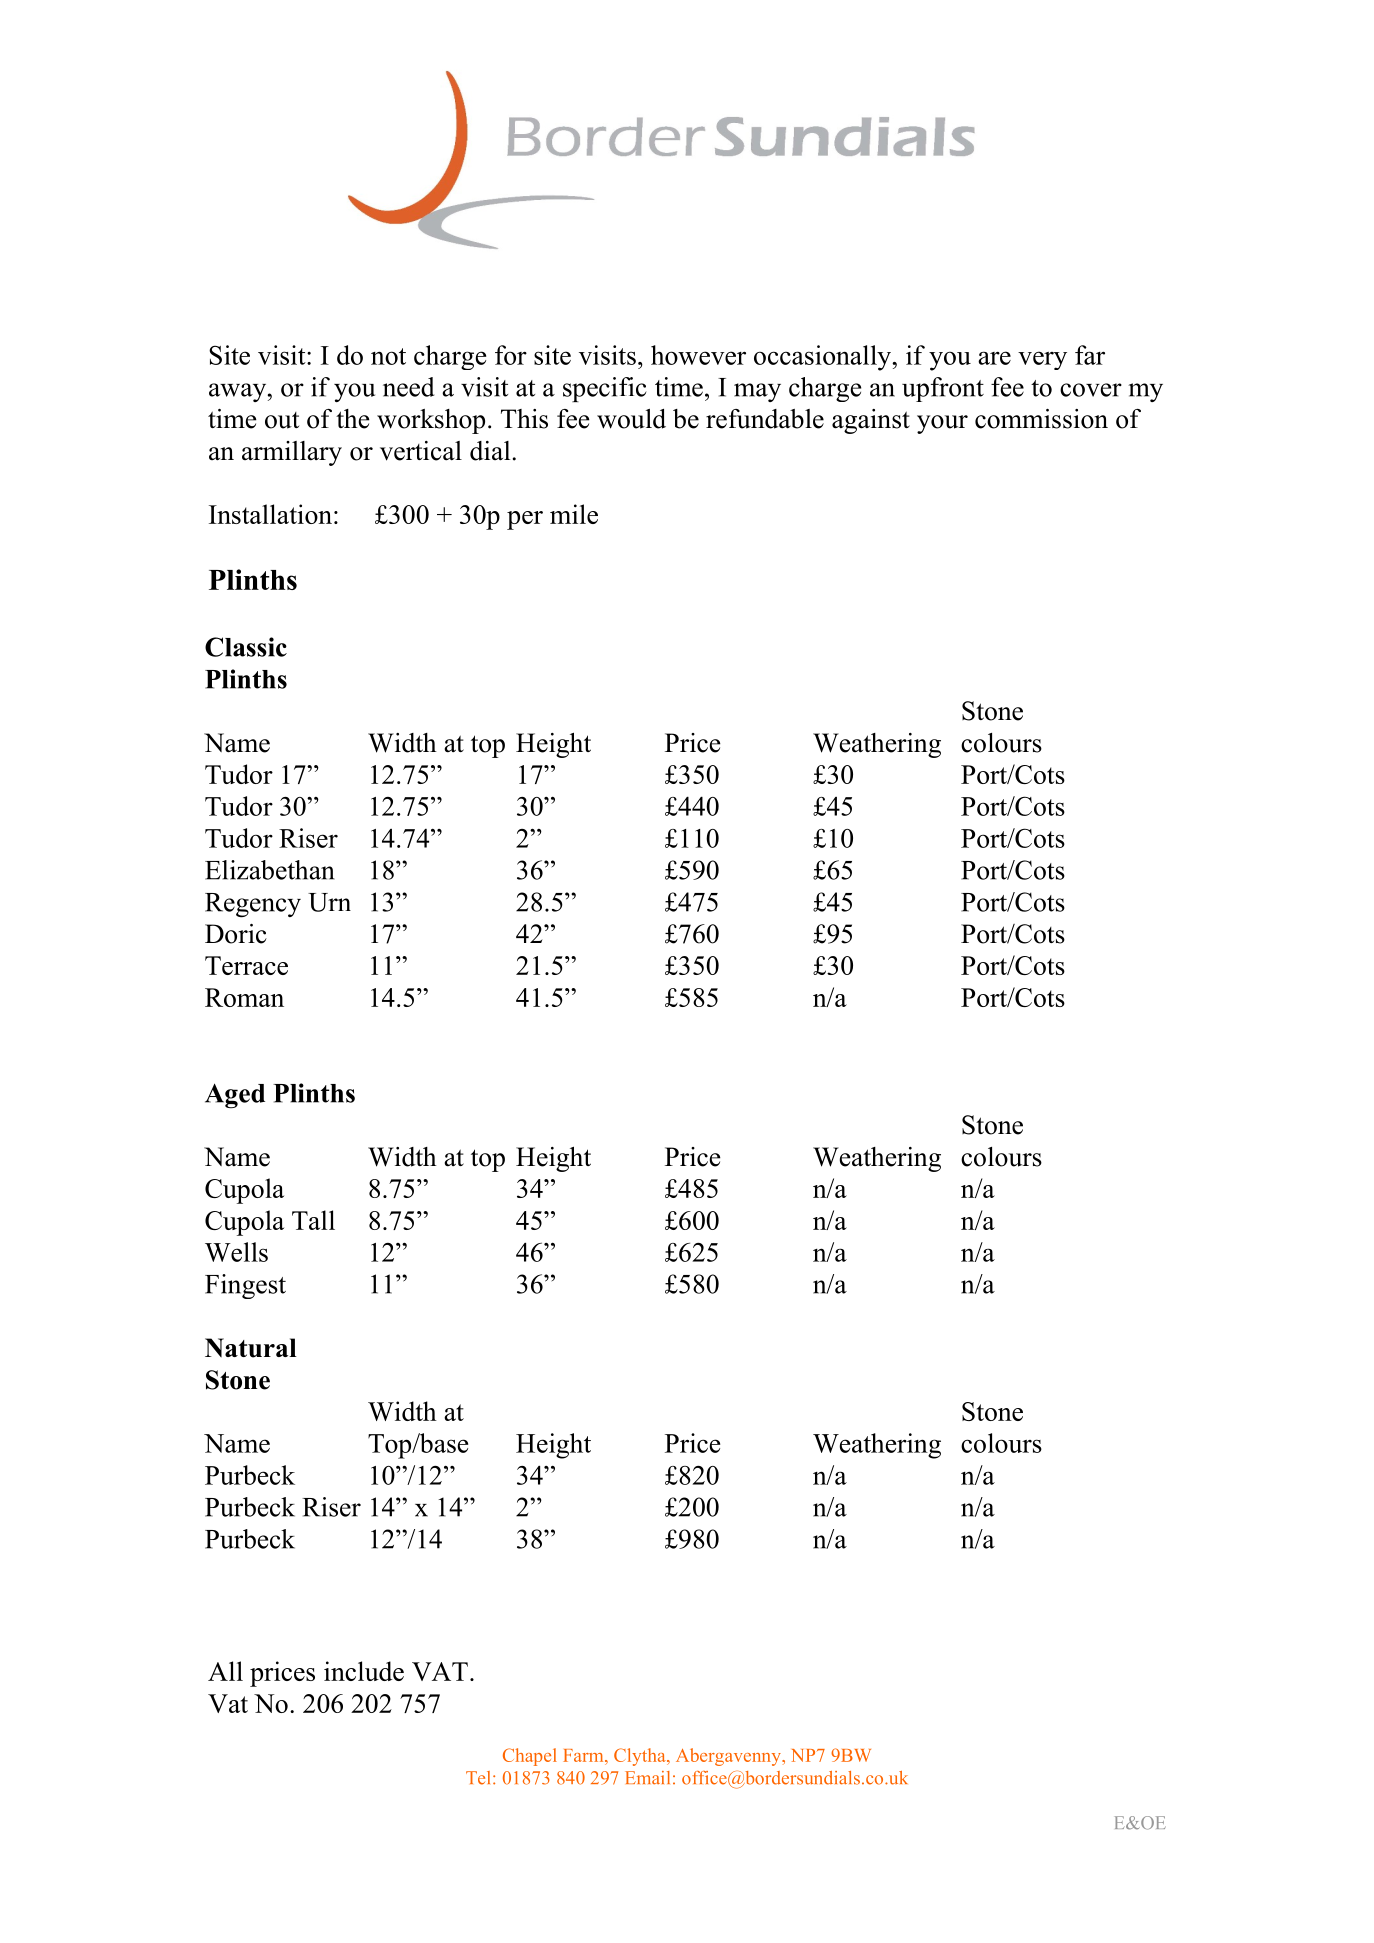  What do you see at coordinates (631, 419) in the screenshot?
I see `would` at bounding box center [631, 419].
